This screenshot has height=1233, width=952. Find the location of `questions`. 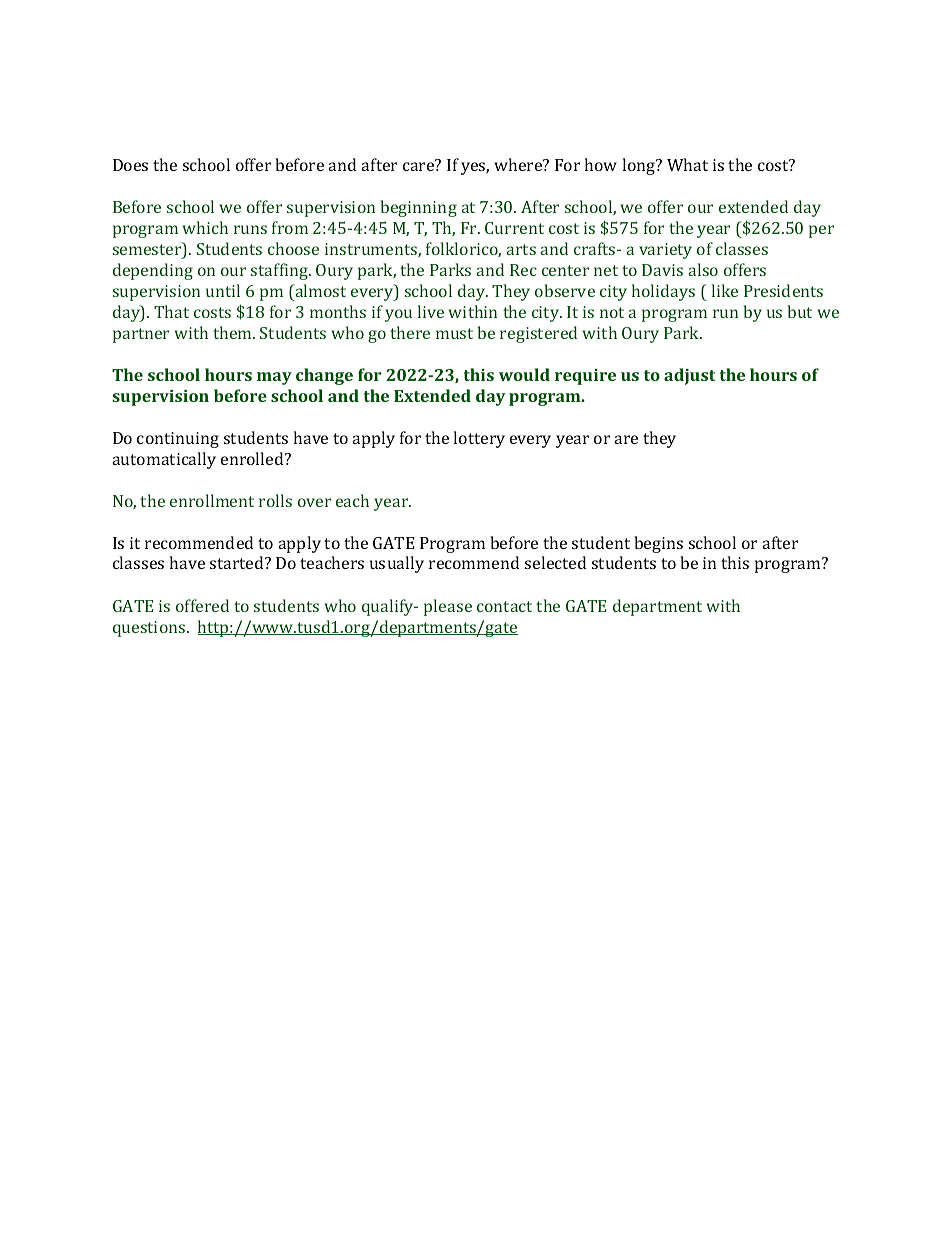

questions is located at coordinates (150, 629).
